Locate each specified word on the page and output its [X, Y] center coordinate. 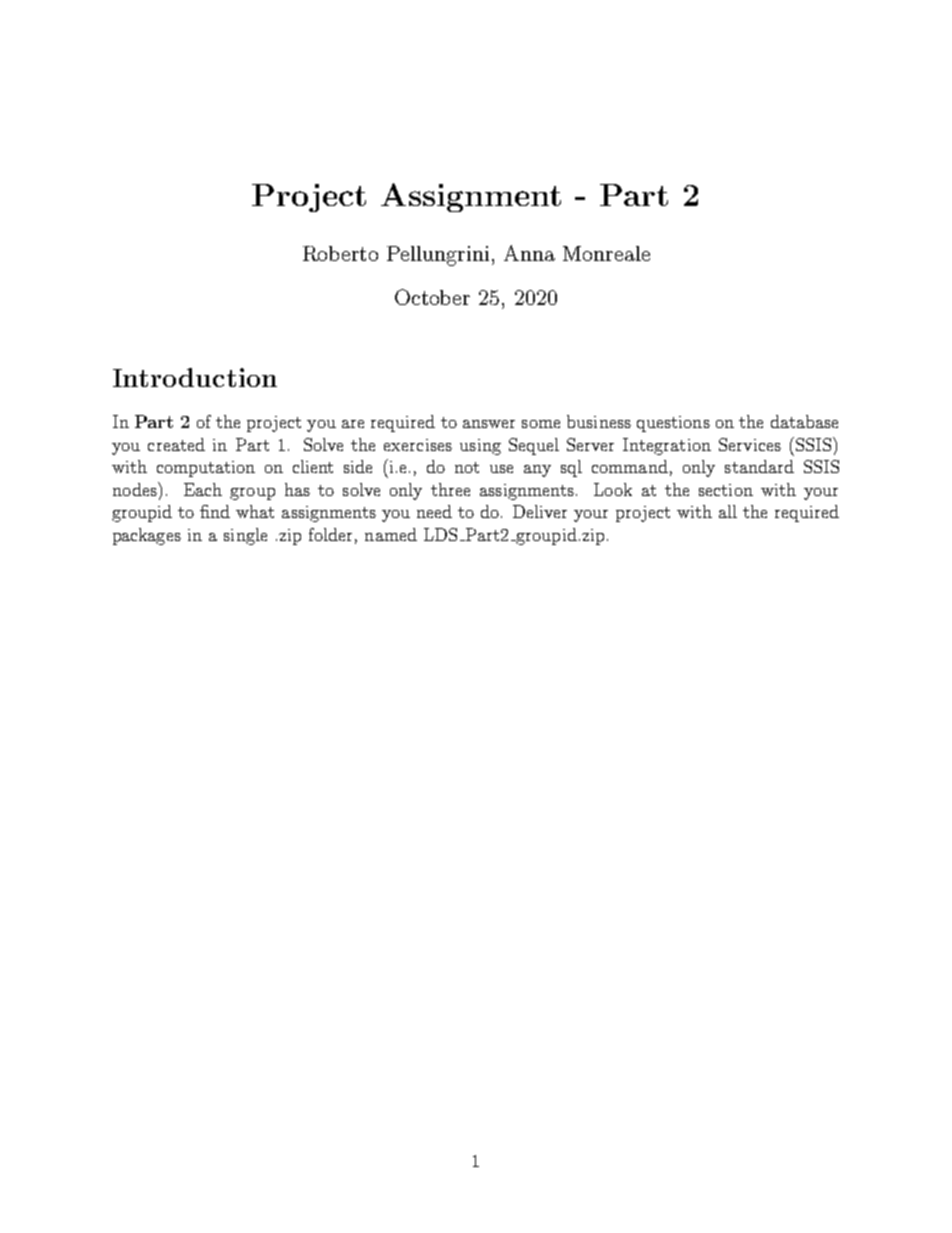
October [432, 297]
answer [489, 424]
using [480, 447]
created [176, 444]
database [804, 421]
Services [750, 444]
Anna [529, 253]
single [245, 536]
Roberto [340, 253]
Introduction [195, 377]
